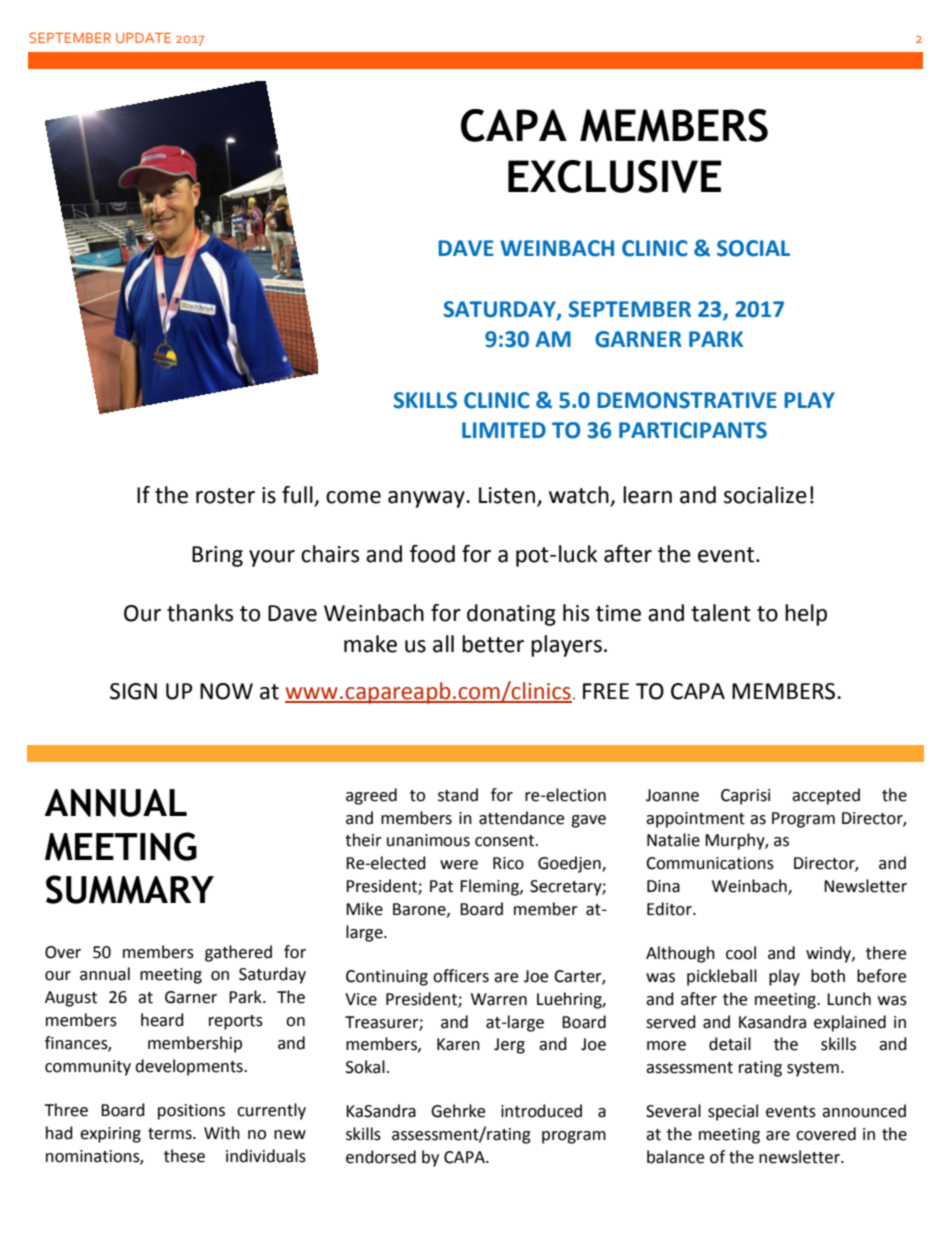  What do you see at coordinates (693, 430) in the document?
I see `PARTICIPANTS` at bounding box center [693, 430].
